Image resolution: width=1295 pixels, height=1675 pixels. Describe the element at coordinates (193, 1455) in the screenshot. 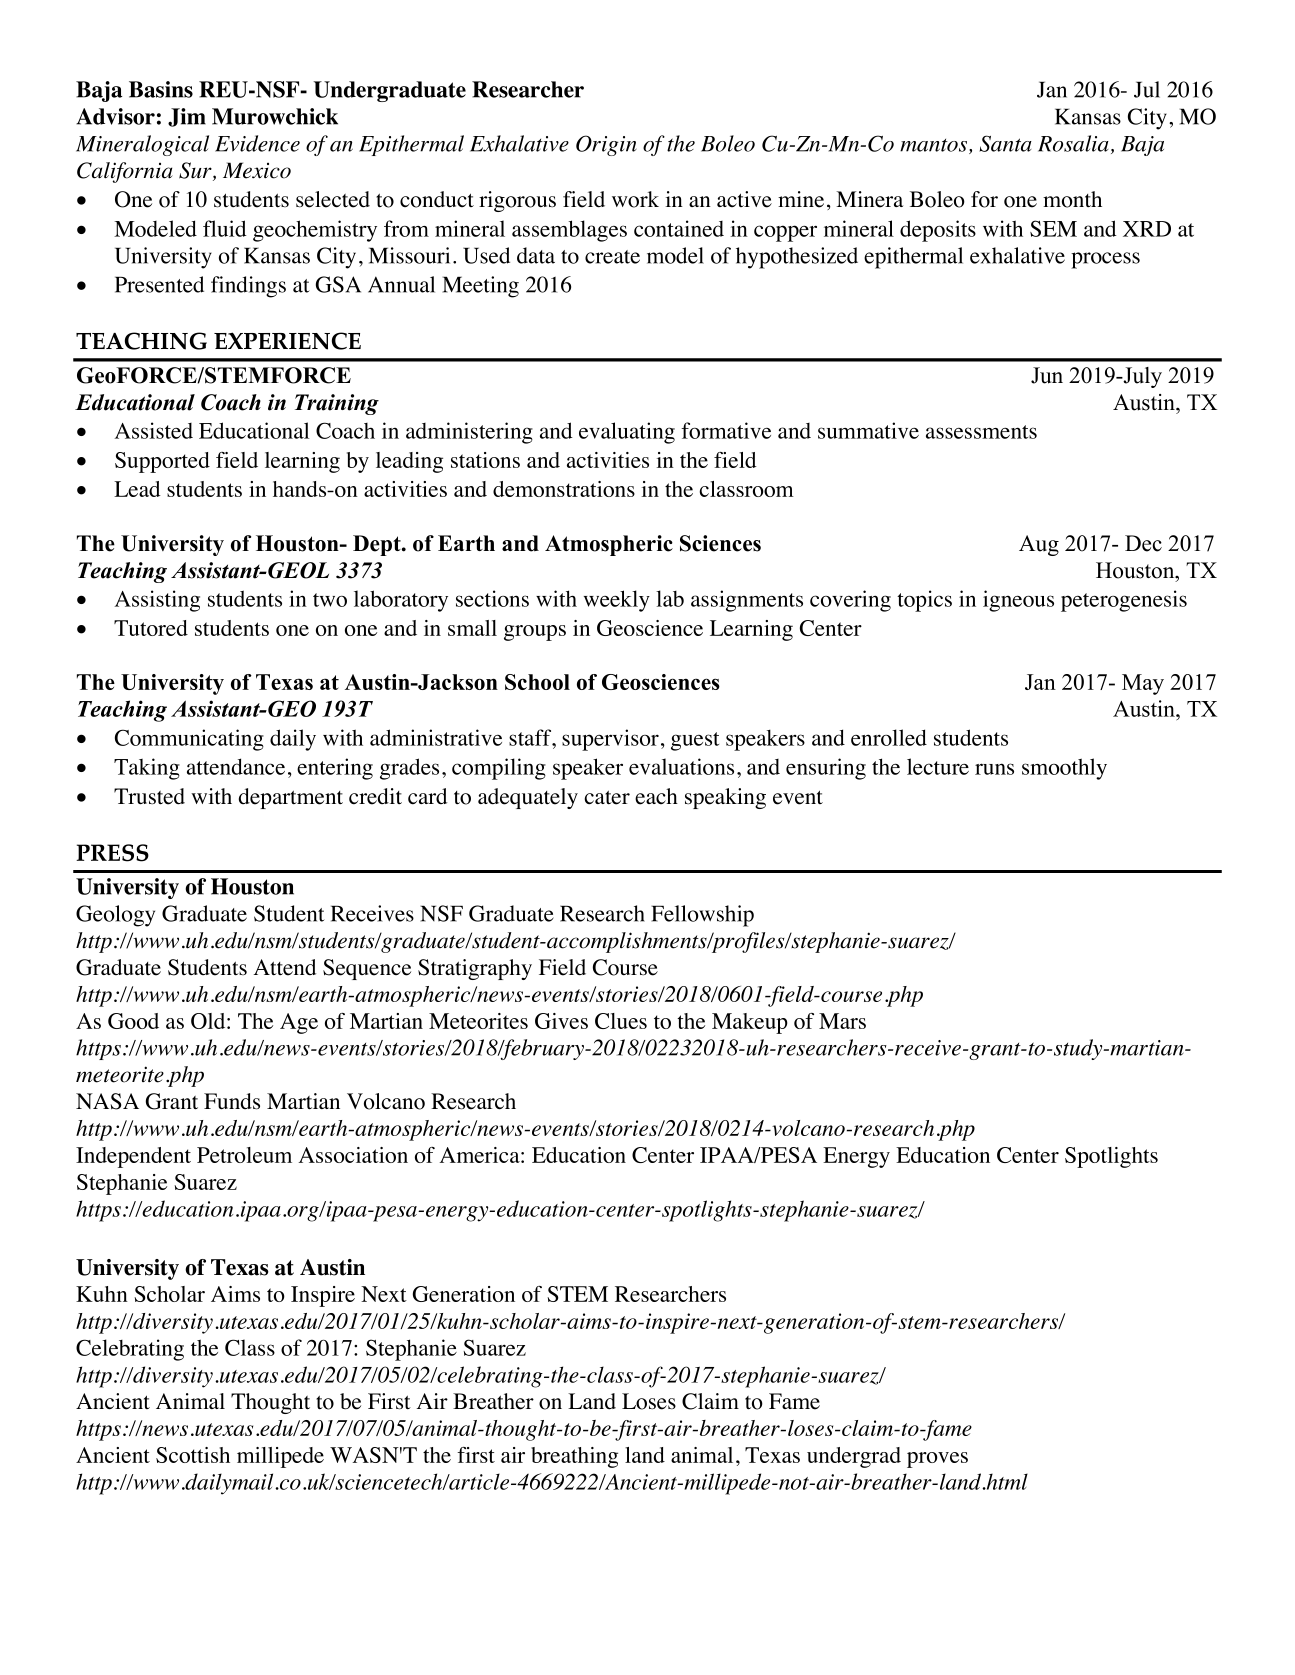

I see `Scottish` at that location.
